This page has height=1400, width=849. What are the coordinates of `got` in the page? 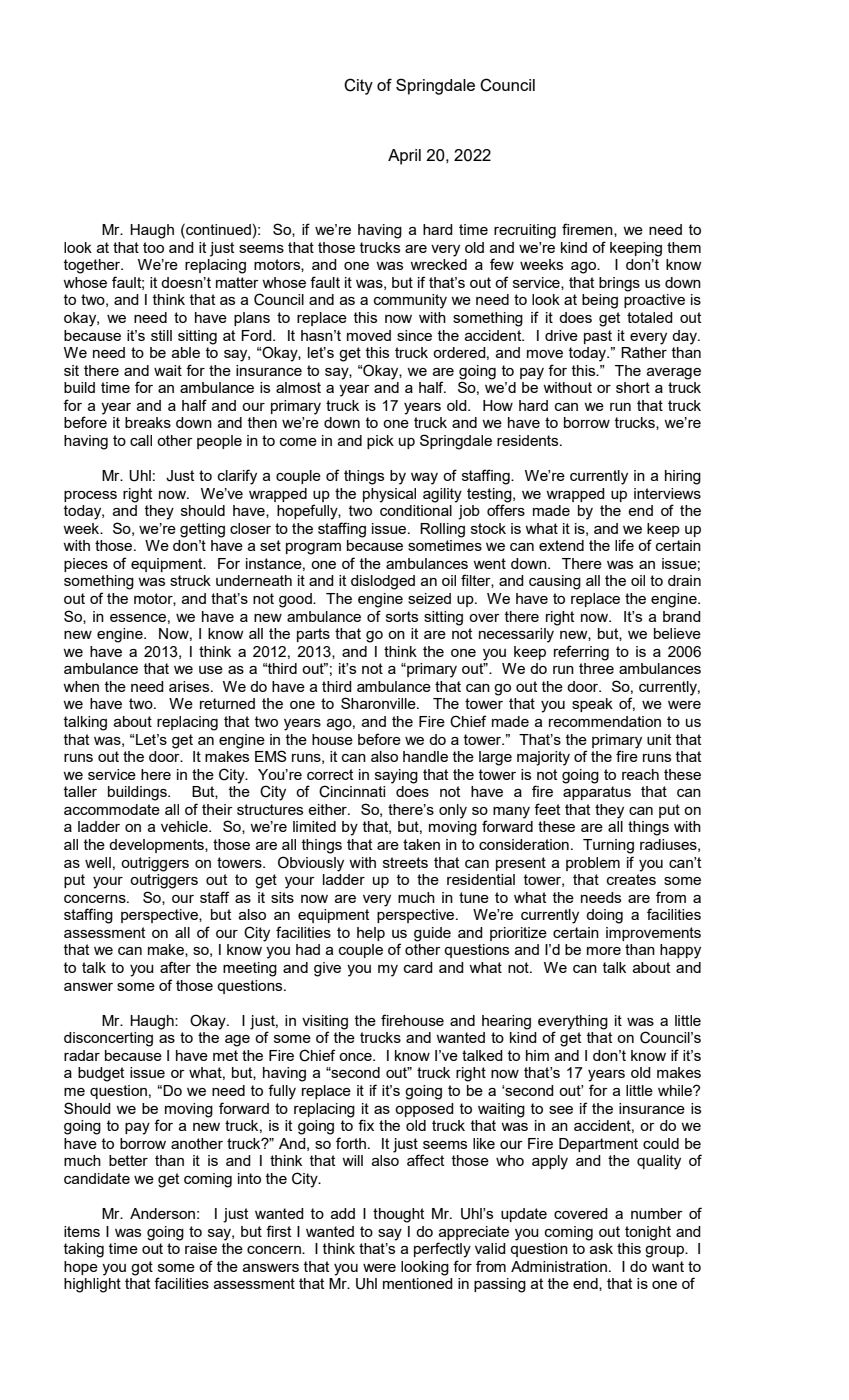 It's located at (142, 1268).
